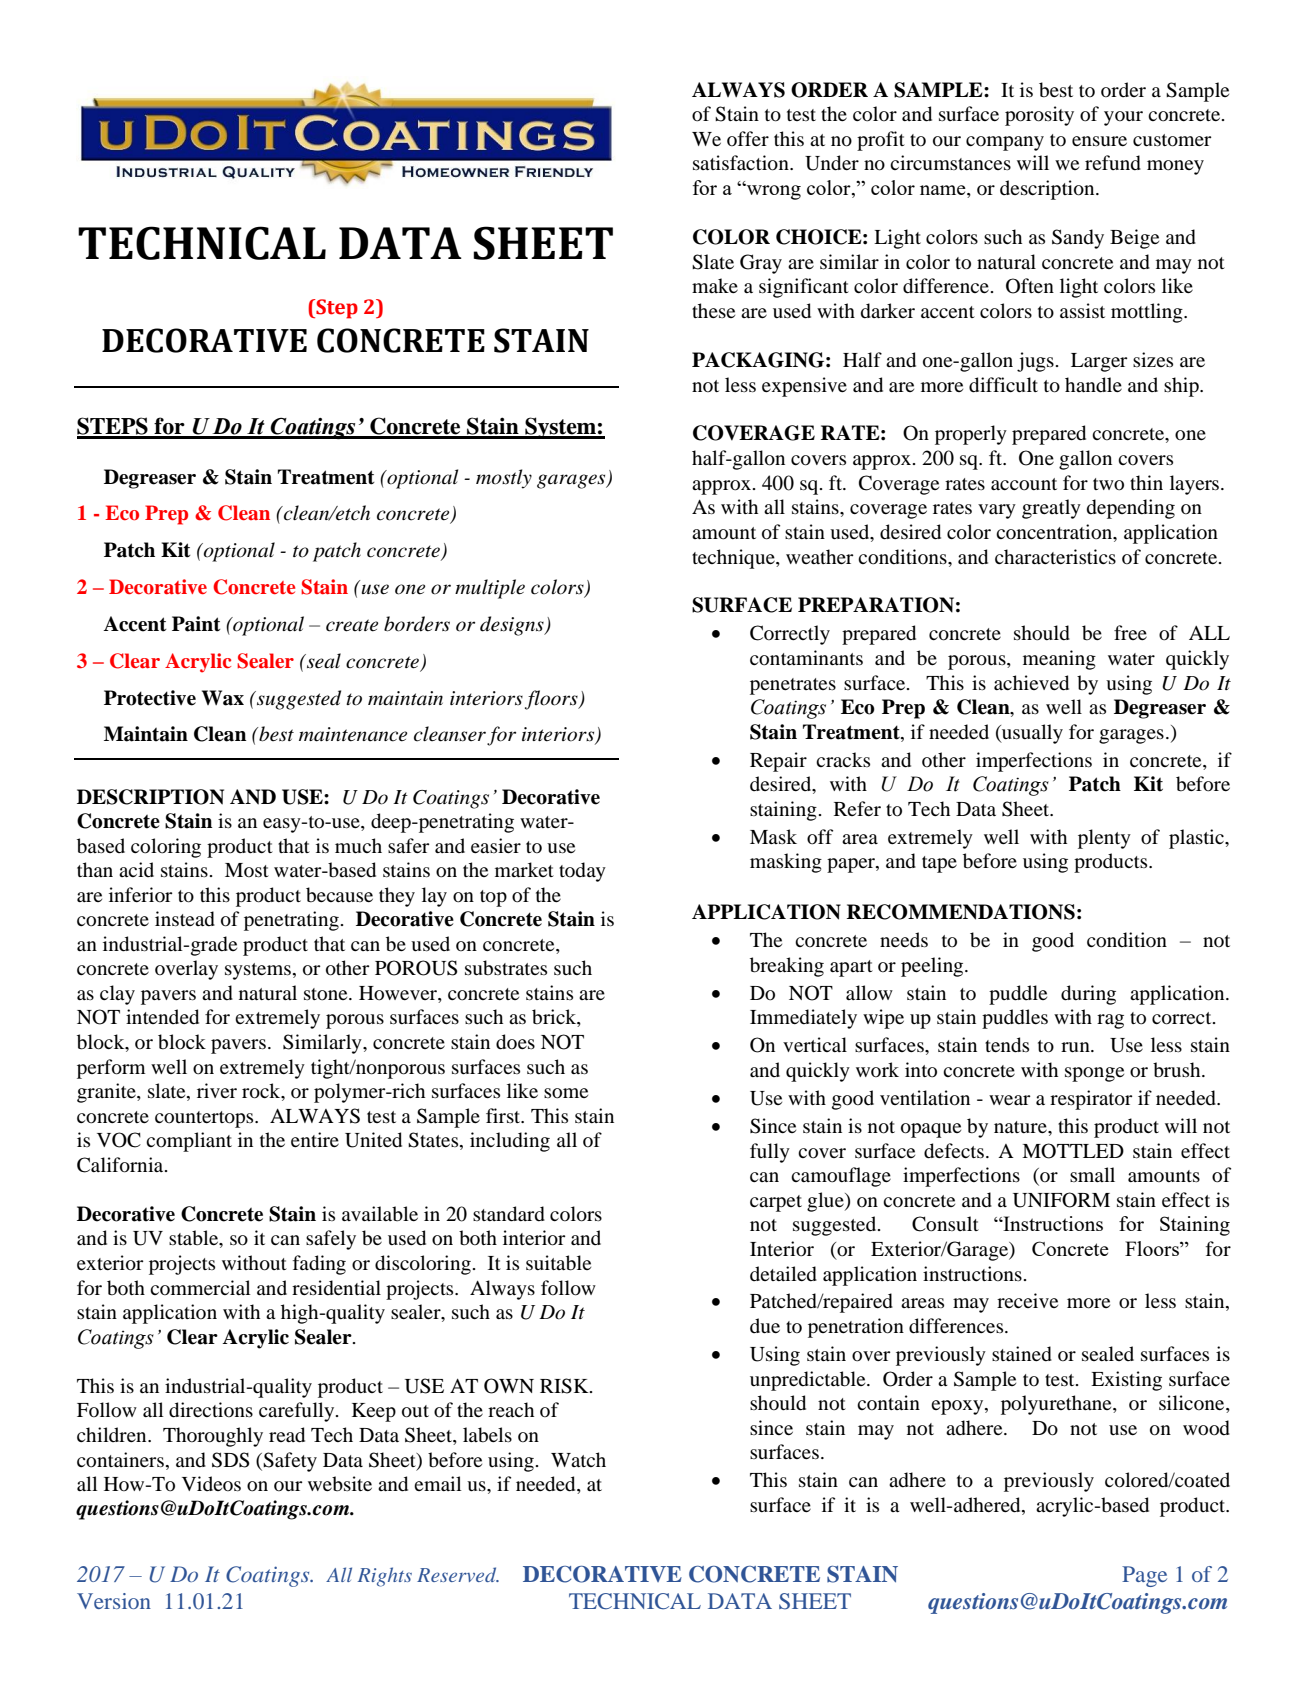  I want to click on Page, so click(1144, 1576).
